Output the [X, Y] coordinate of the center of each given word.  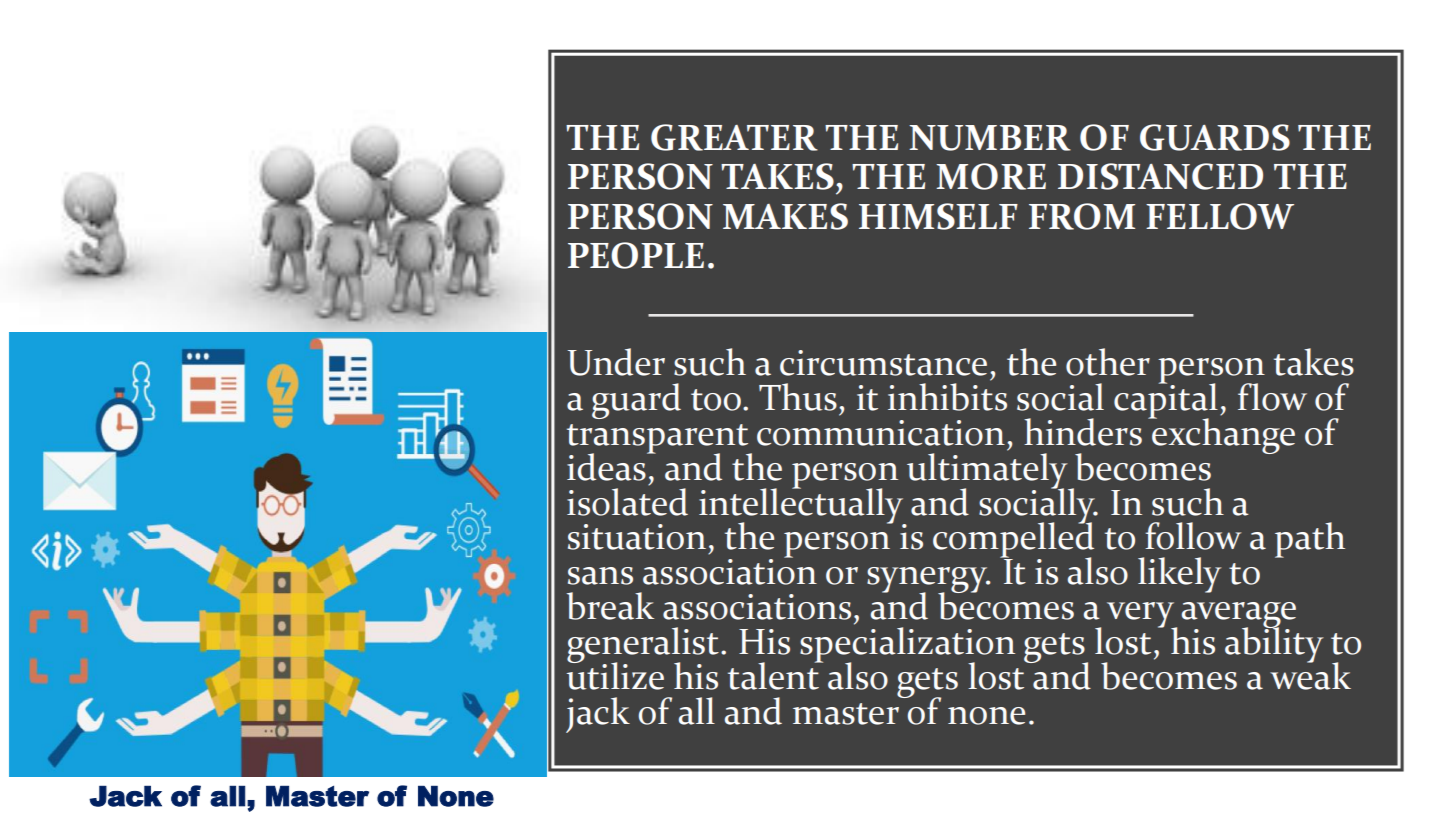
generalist [643, 646]
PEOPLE [636, 255]
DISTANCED [1160, 176]
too [716, 400]
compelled [1013, 540]
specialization [907, 646]
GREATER [734, 137]
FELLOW [1220, 216]
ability [1274, 644]
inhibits [947, 395]
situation [637, 537]
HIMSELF [938, 216]
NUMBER [990, 138]
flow [1272, 397]
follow [1193, 536]
